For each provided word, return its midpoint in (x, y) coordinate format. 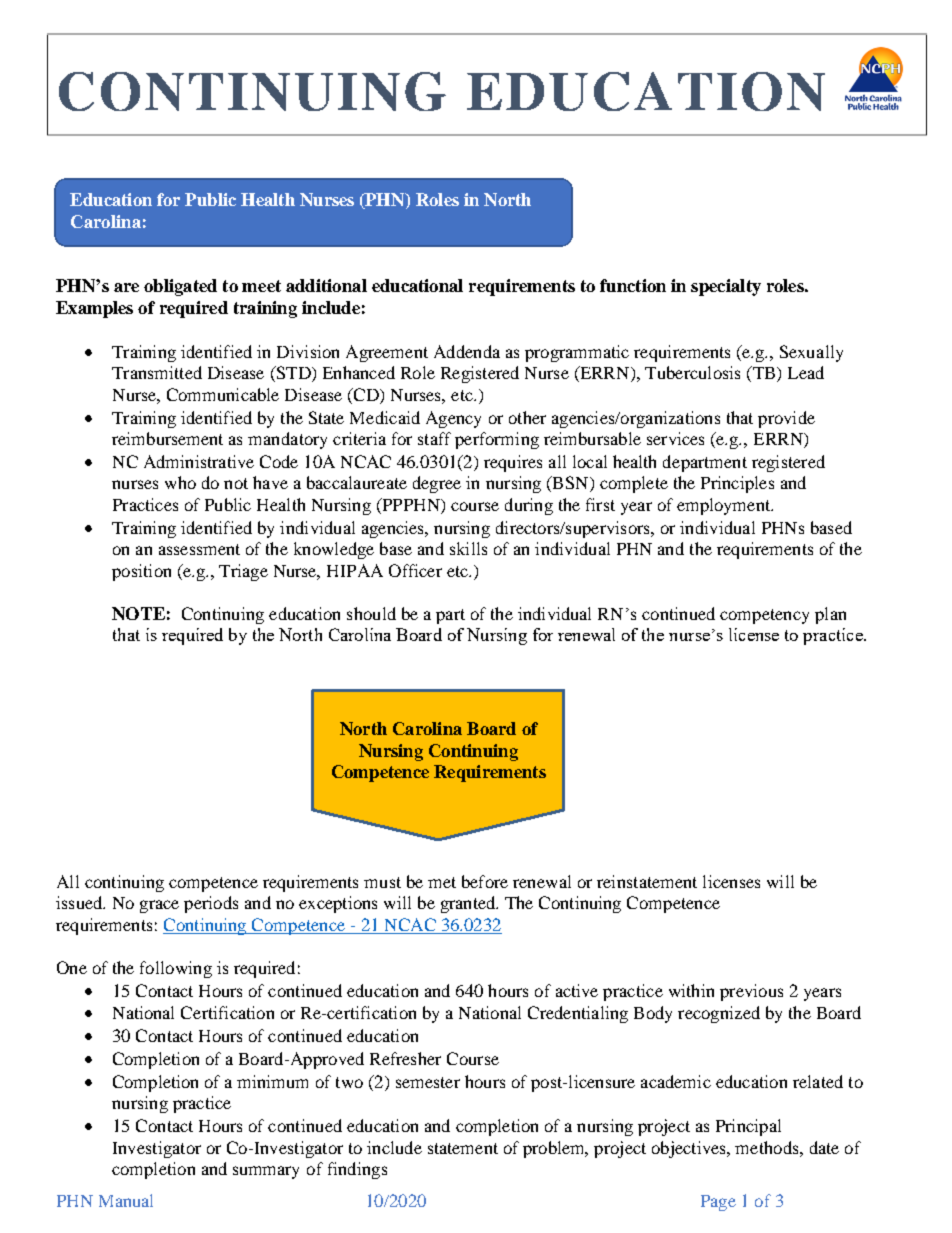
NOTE (138, 613)
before (485, 881)
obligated (180, 287)
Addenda (467, 351)
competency (764, 616)
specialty (726, 287)
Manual (126, 1200)
